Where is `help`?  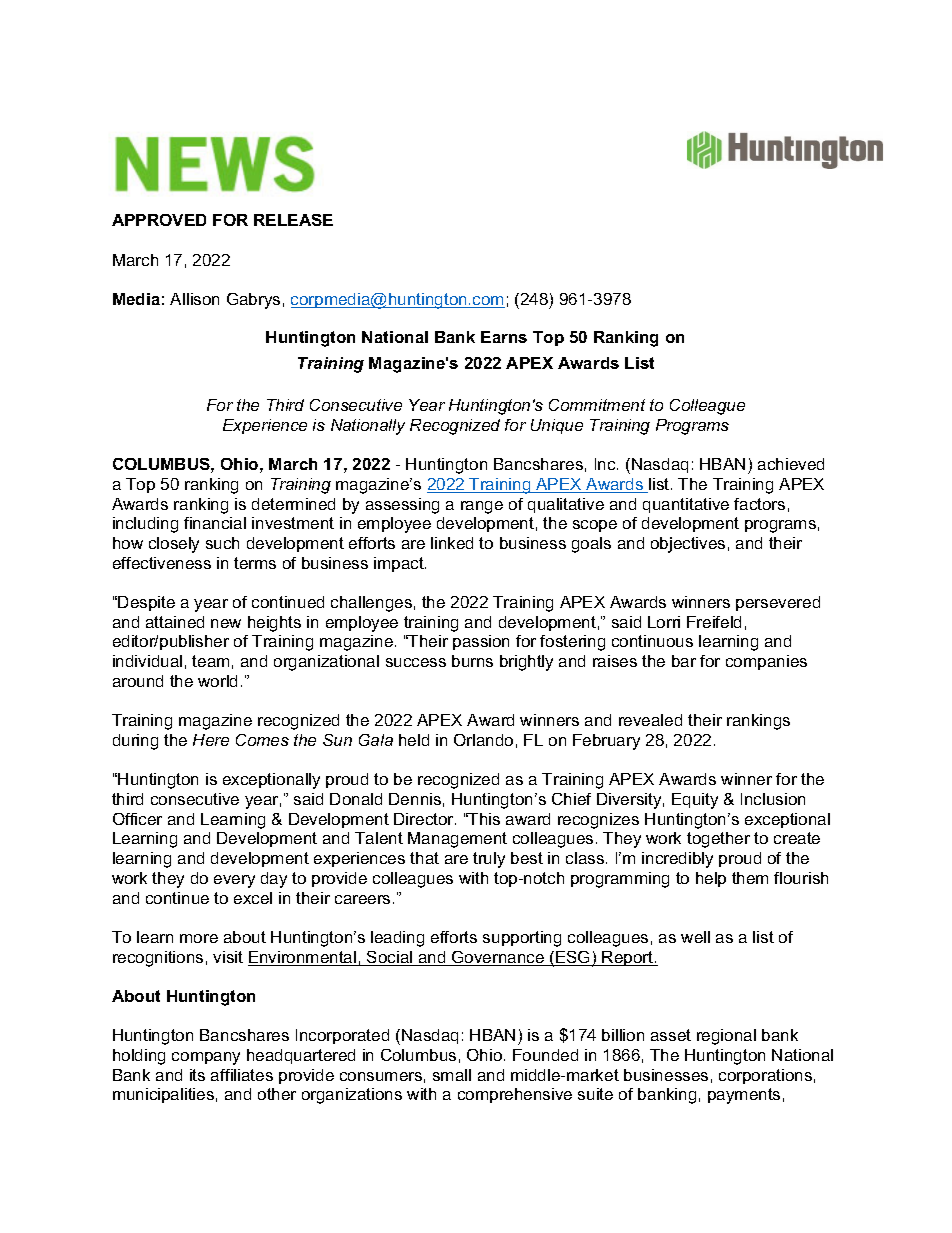 help is located at coordinates (711, 879).
